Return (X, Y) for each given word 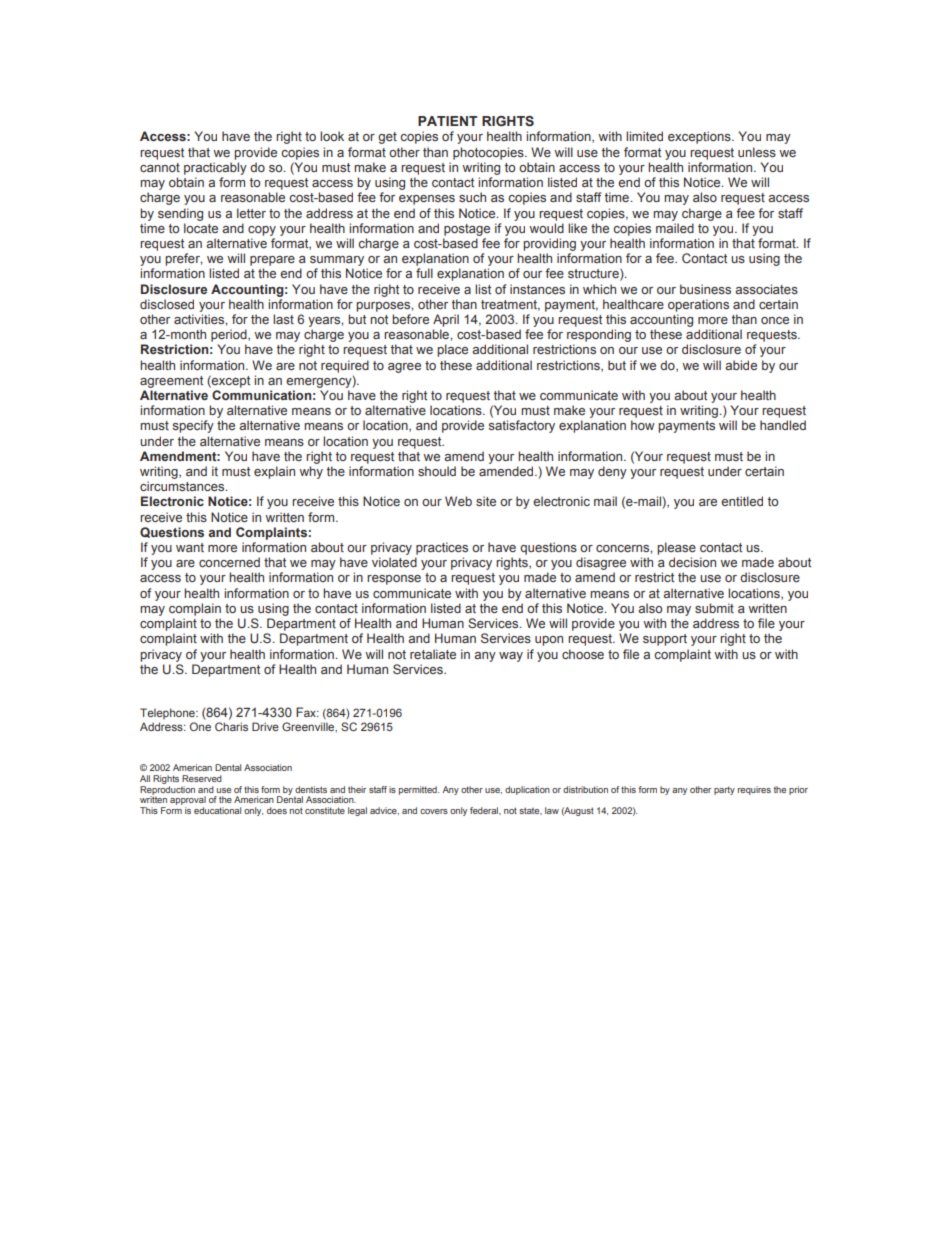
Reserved (202, 778)
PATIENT (448, 121)
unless (757, 152)
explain (274, 472)
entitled (742, 501)
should (437, 471)
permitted (419, 790)
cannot (160, 167)
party (724, 790)
